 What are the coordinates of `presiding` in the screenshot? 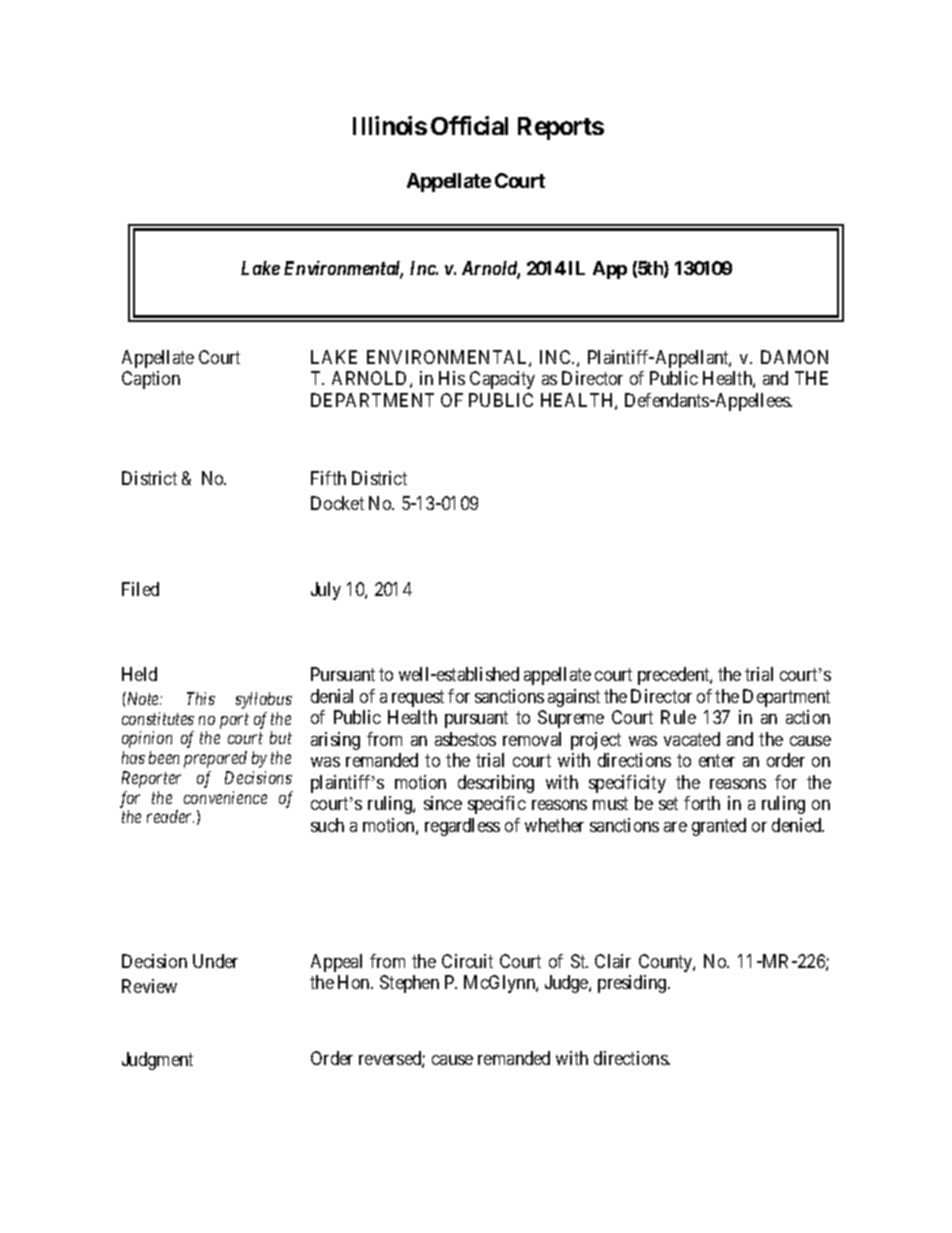 It's located at (633, 984).
